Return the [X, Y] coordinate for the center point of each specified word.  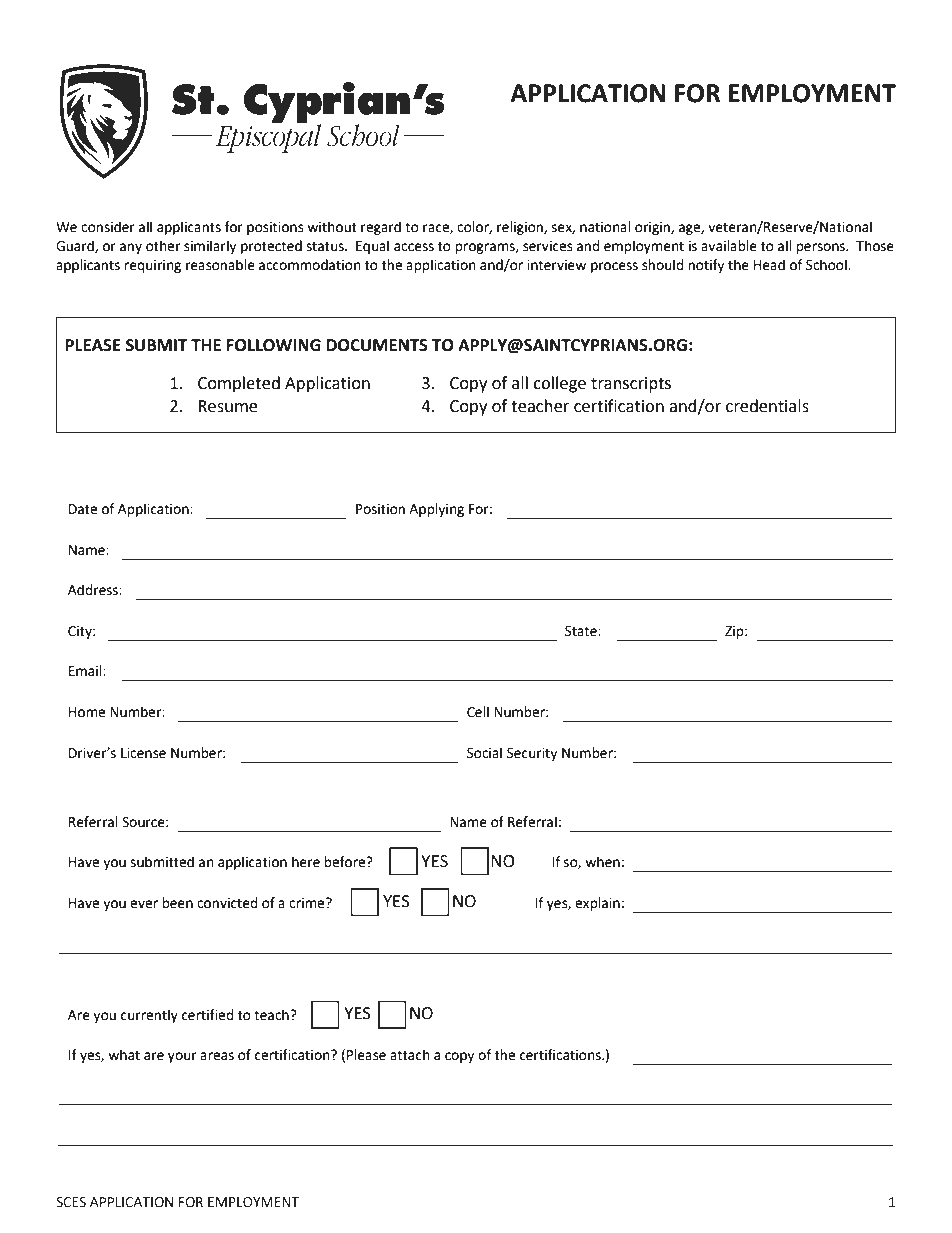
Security [532, 754]
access [414, 247]
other [163, 246]
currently [149, 1016]
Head [769, 265]
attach [410, 1055]
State [582, 631]
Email [86, 671]
